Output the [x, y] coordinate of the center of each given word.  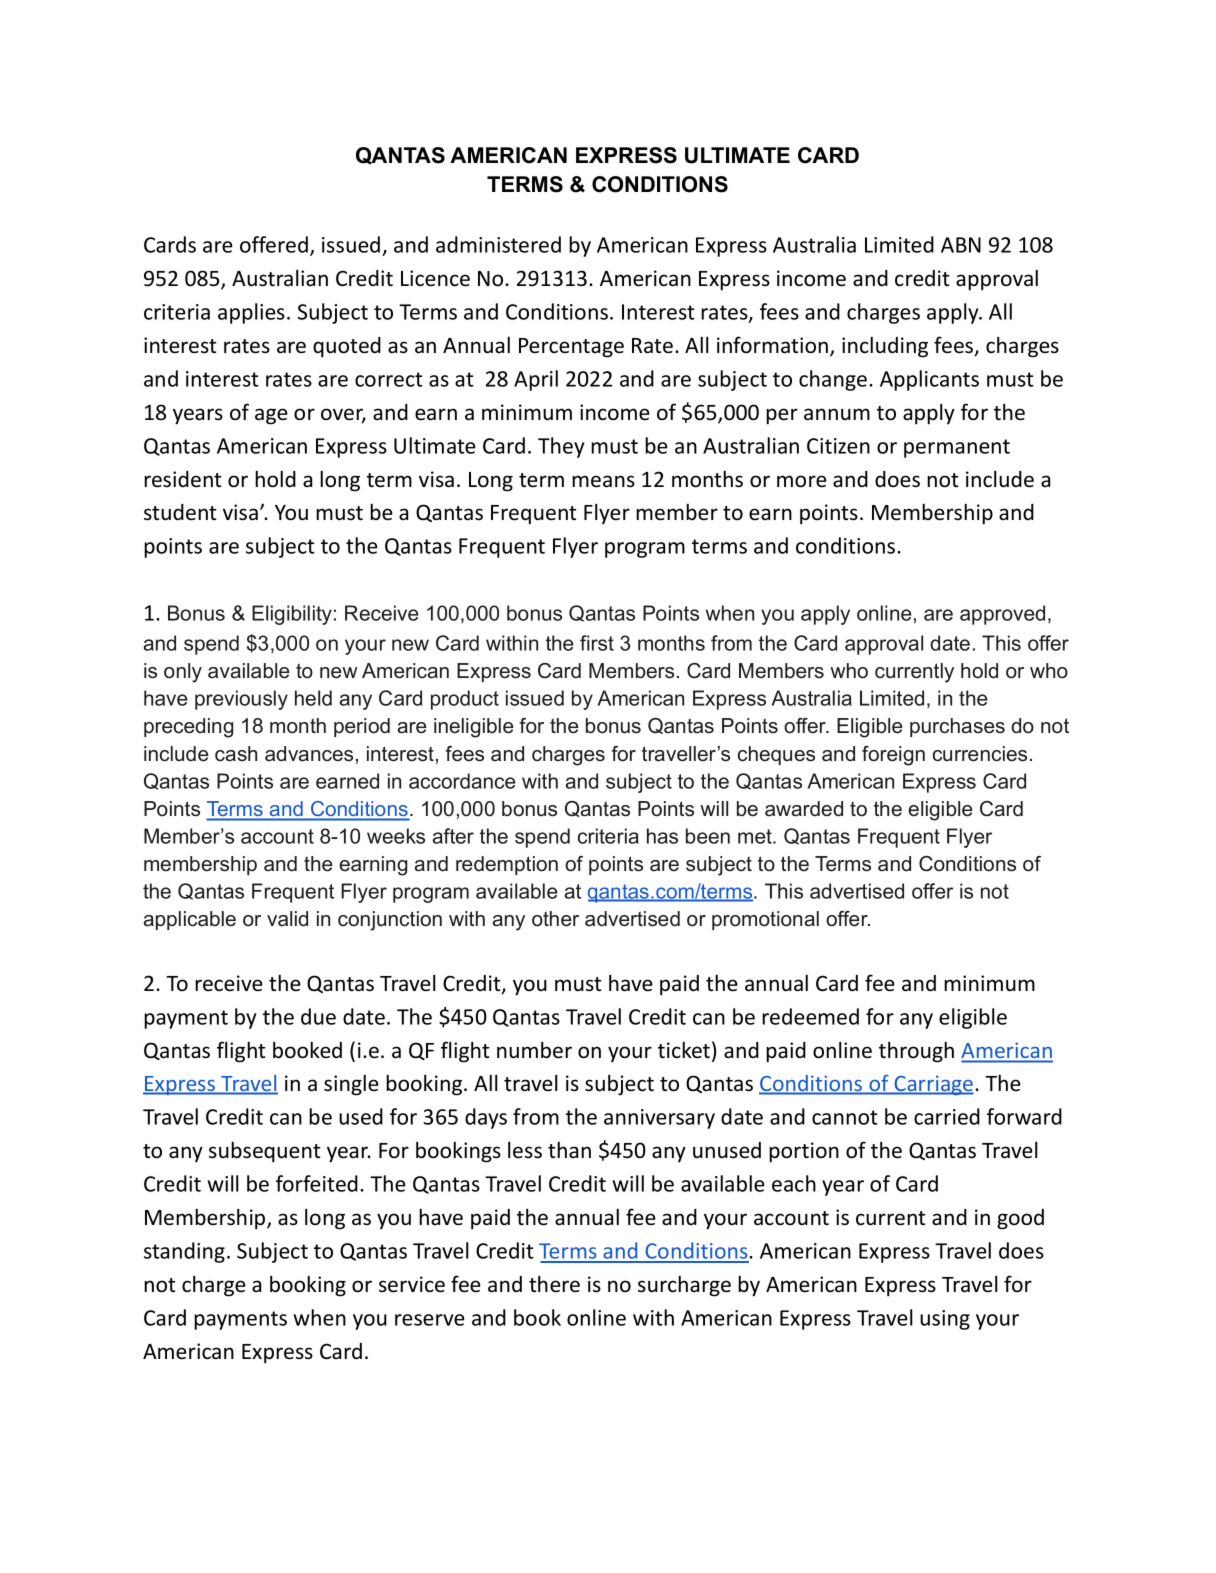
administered [498, 244]
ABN [961, 245]
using [945, 1320]
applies [251, 313]
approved [1002, 615]
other [555, 919]
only [183, 673]
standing [184, 1252]
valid [287, 919]
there [554, 1284]
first [597, 643]
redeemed [810, 1016]
